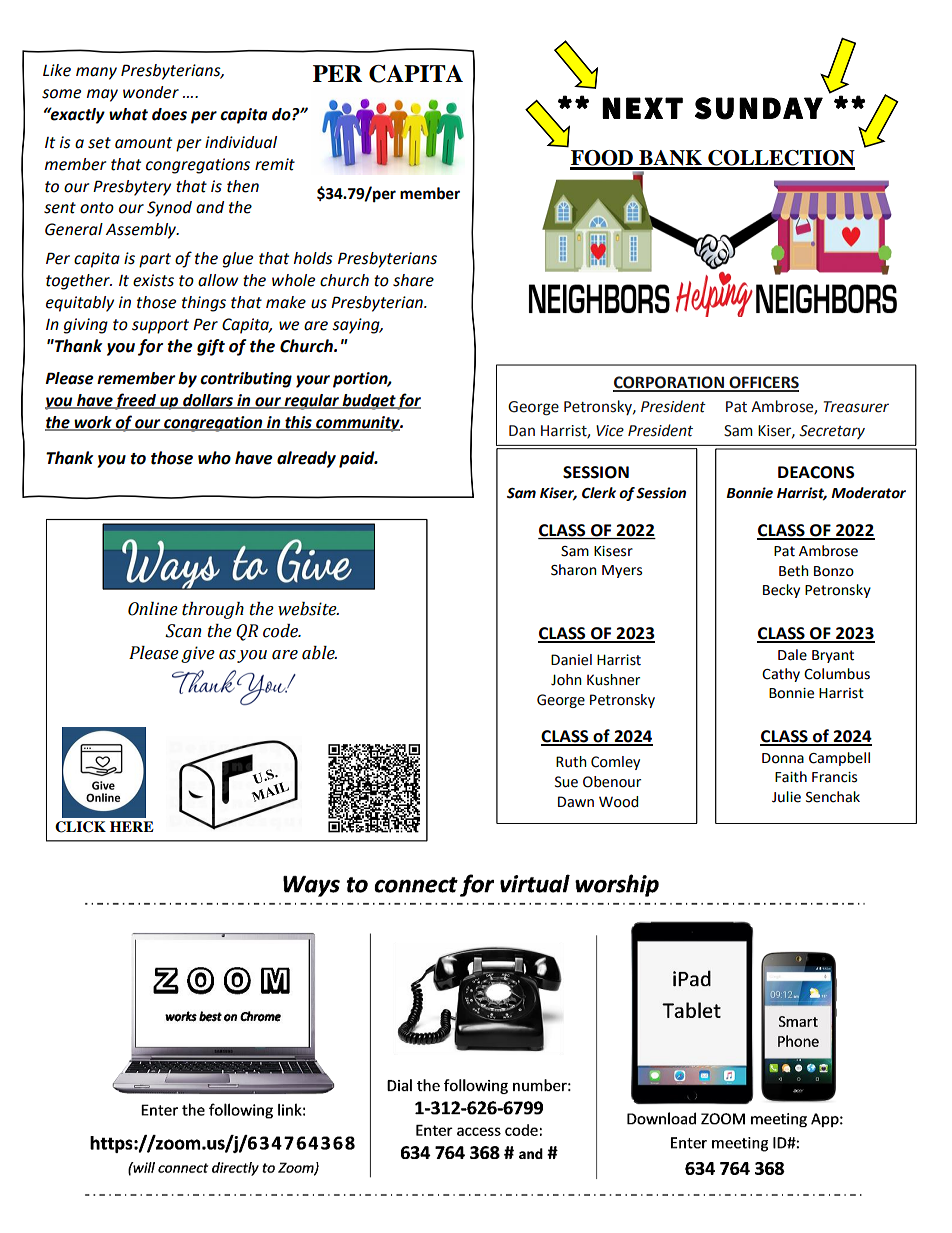 This document has width=952, height=1233. Describe the element at coordinates (642, 108) in the document. I see `NEXT` at that location.
